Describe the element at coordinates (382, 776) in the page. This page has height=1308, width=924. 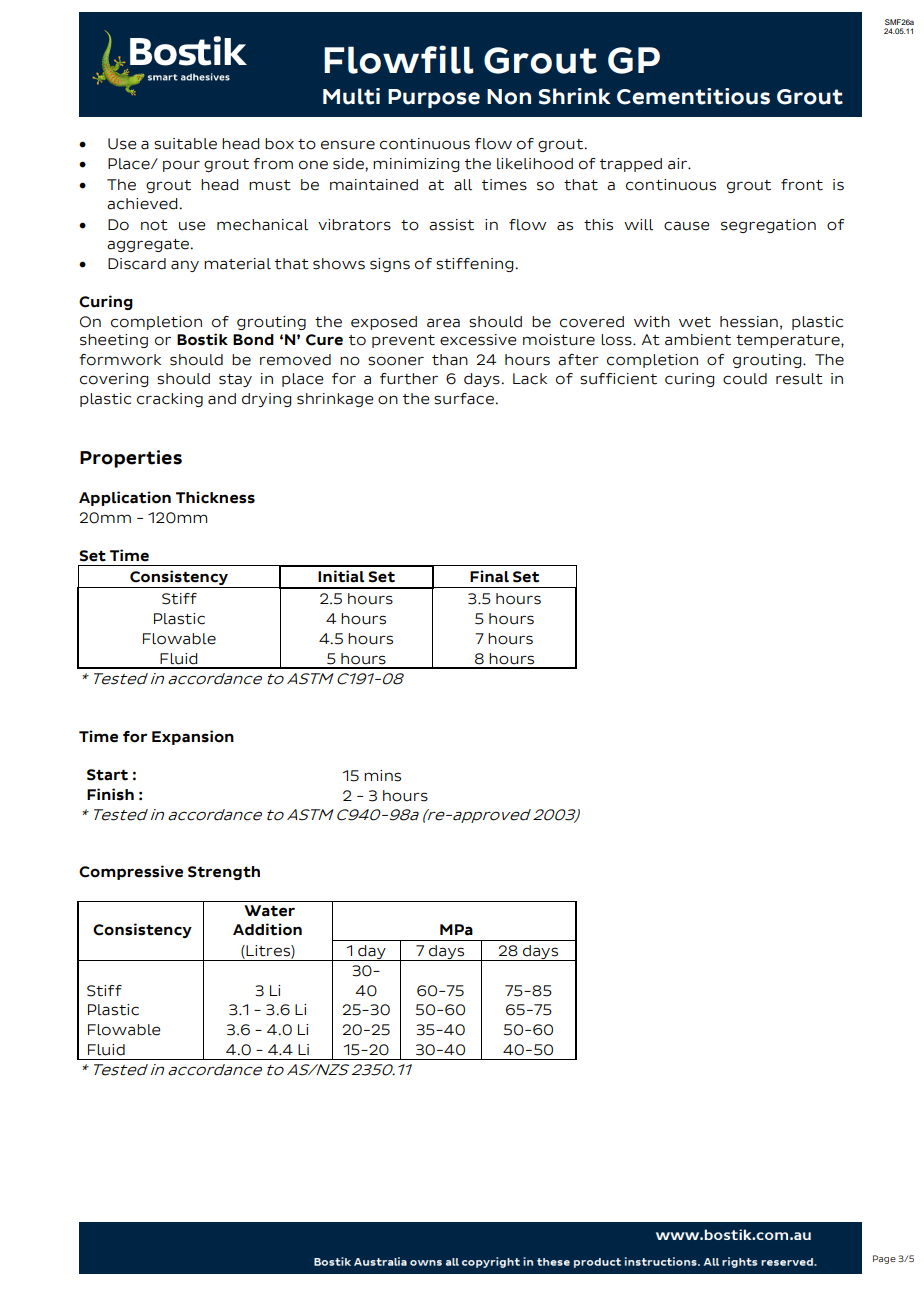
I see `mins` at that location.
